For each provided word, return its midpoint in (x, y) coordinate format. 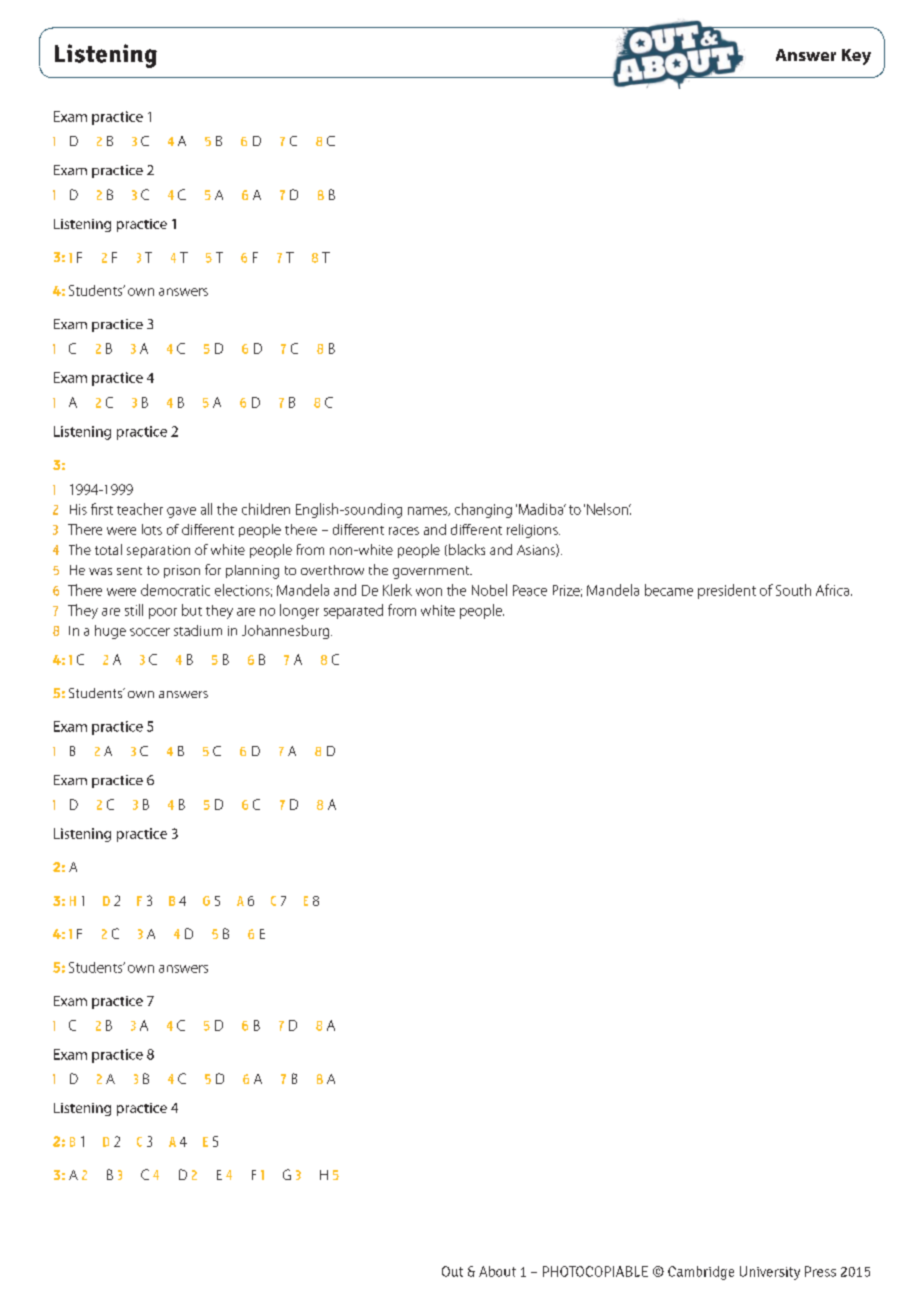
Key (856, 57)
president (727, 591)
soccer (150, 632)
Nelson (608, 509)
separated (353, 611)
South (793, 590)
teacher (140, 509)
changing (483, 510)
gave (181, 512)
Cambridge (701, 1273)
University (770, 1273)
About (497, 1271)
